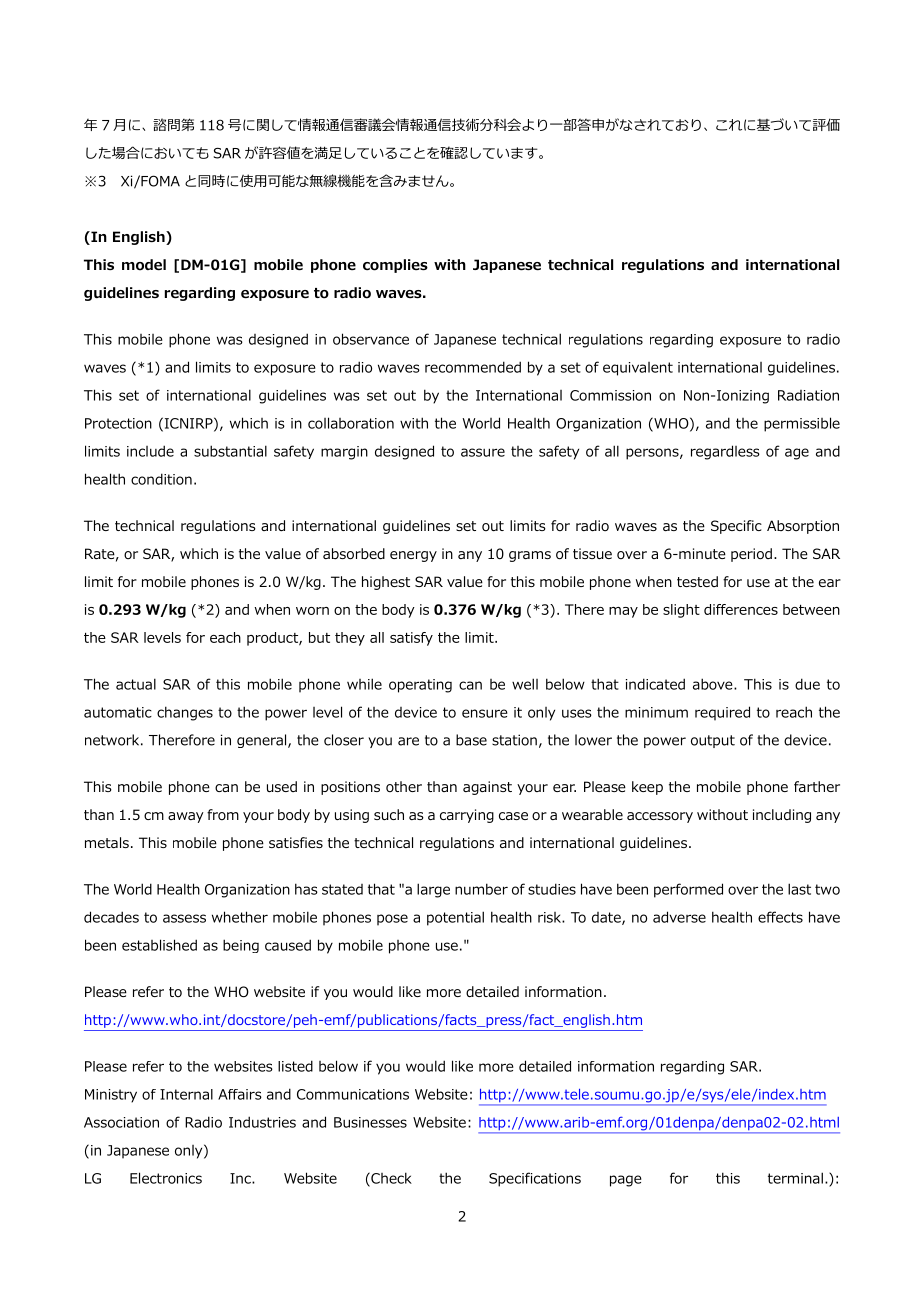 The image size is (924, 1308). I want to click on Electronics, so click(166, 1178).
